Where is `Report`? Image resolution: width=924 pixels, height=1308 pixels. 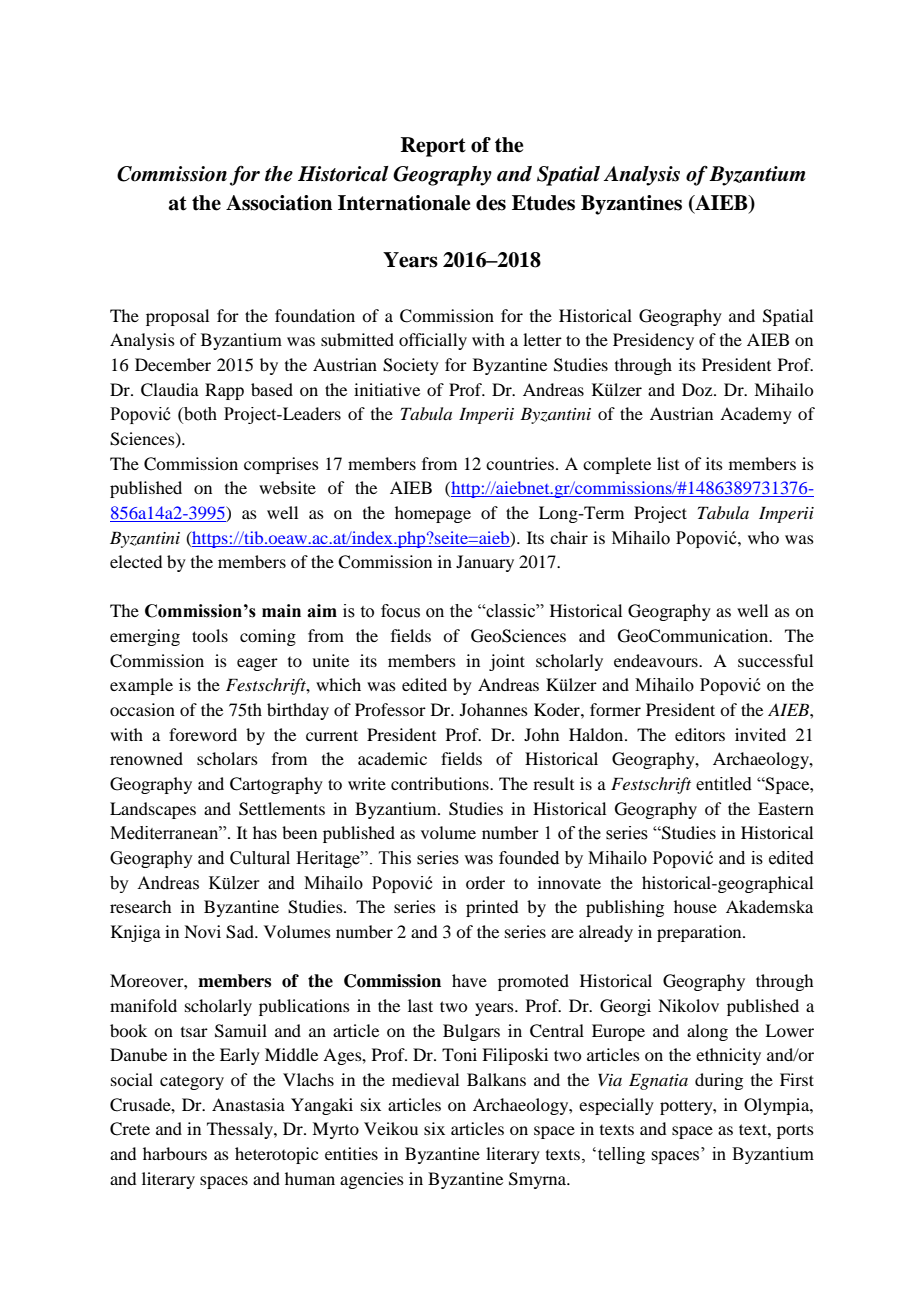 Report is located at coordinates (433, 147).
